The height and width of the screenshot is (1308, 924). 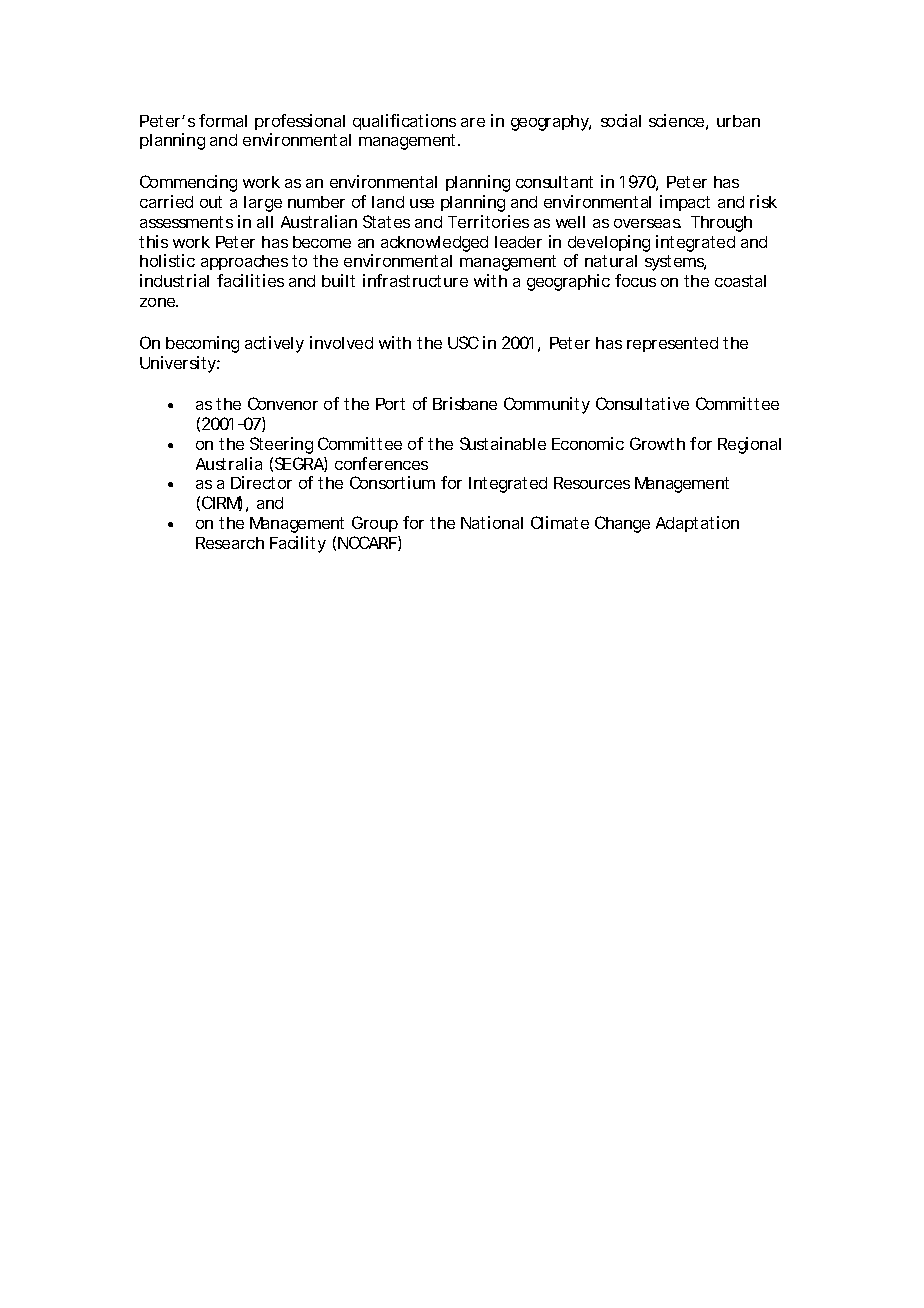 I want to click on Research, so click(x=230, y=543).
